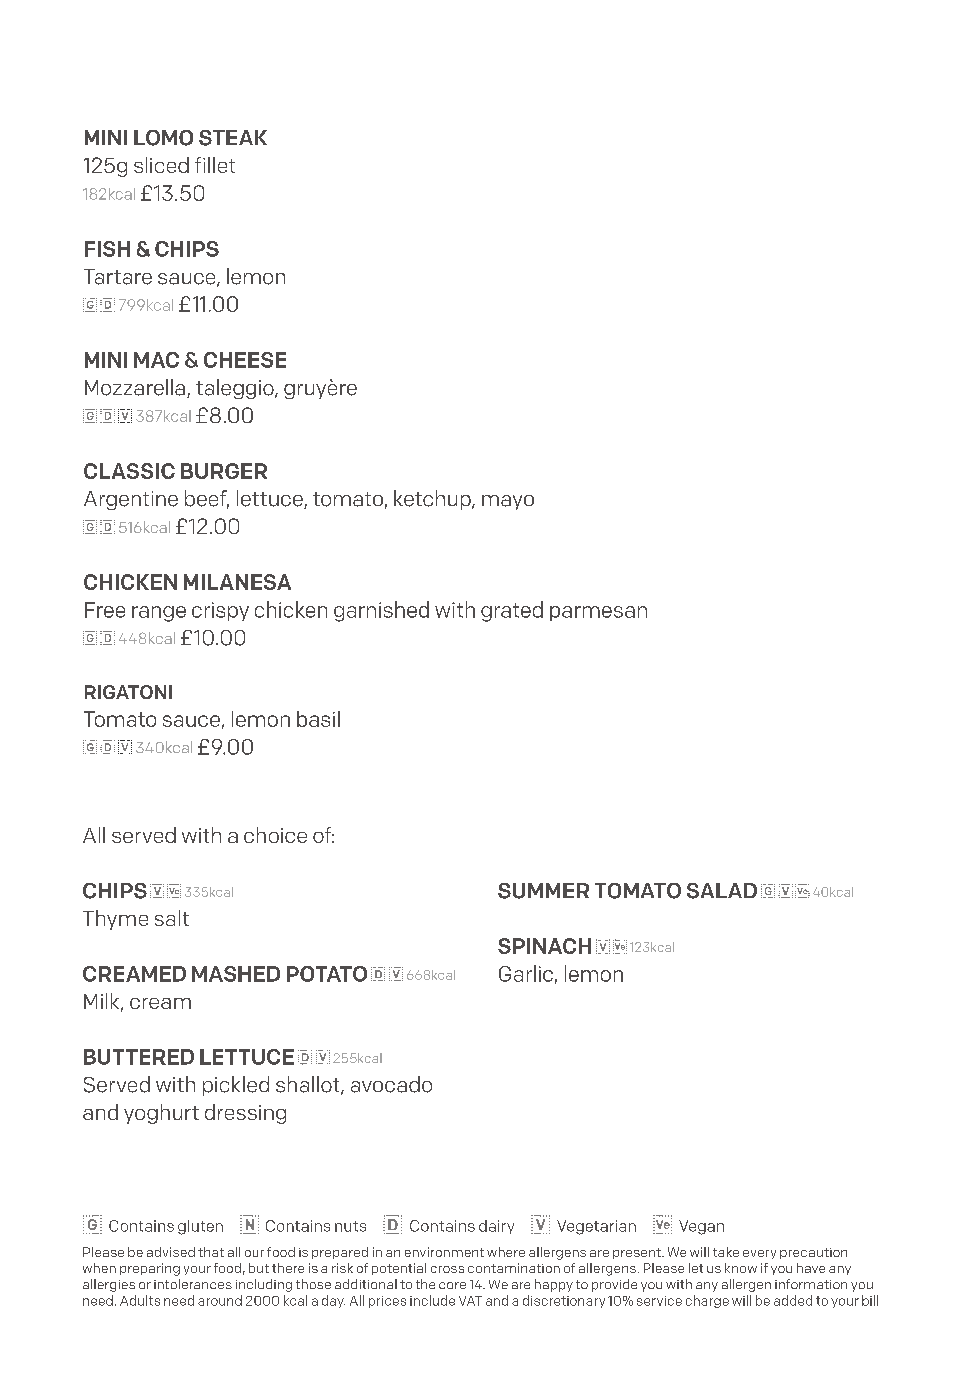 The height and width of the image is (1374, 968). I want to click on mayo, so click(508, 502).
